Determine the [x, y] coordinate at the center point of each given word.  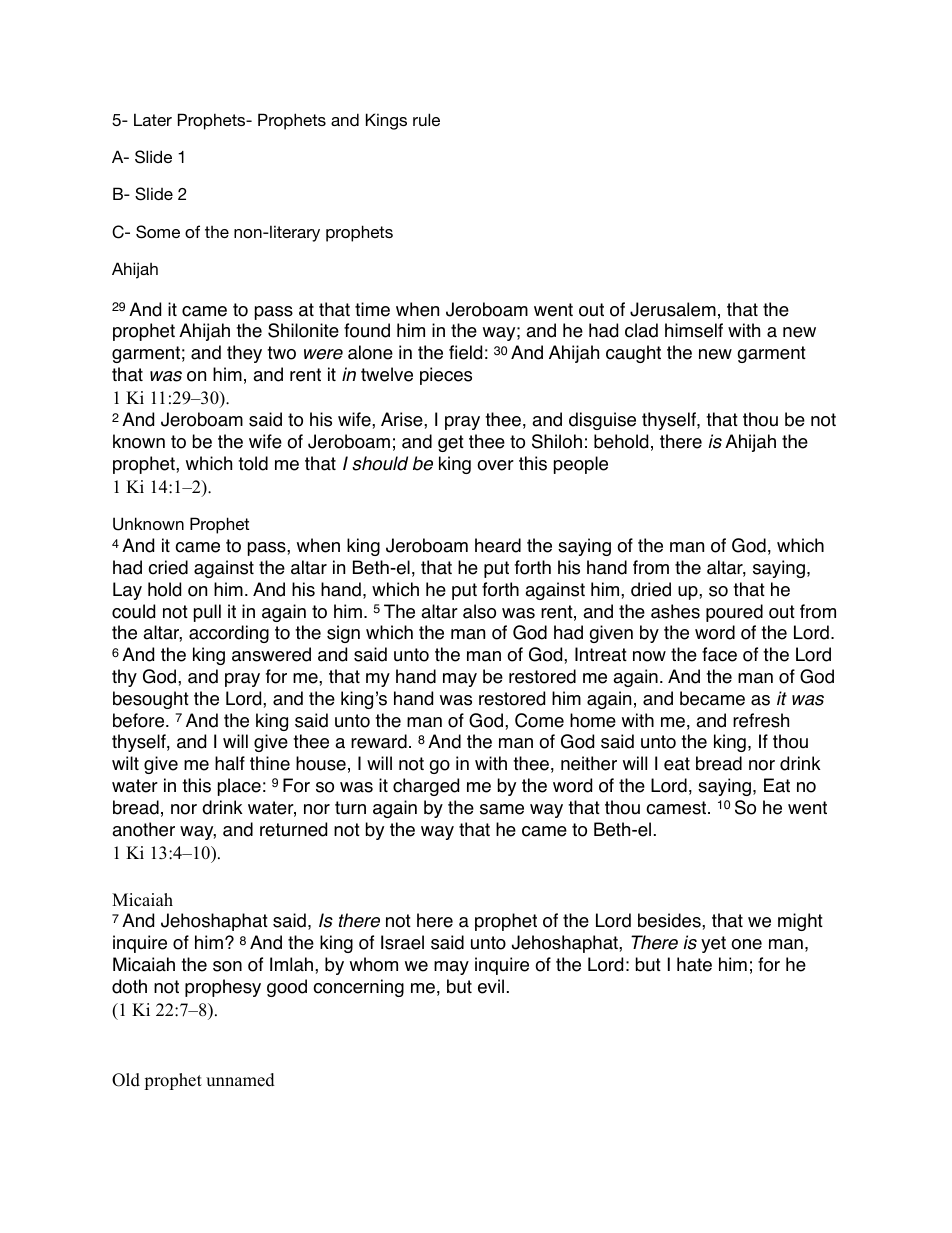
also [479, 611]
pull [207, 613]
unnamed [240, 1080]
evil [491, 986]
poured [734, 613]
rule [426, 119]
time [372, 309]
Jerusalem [673, 309]
